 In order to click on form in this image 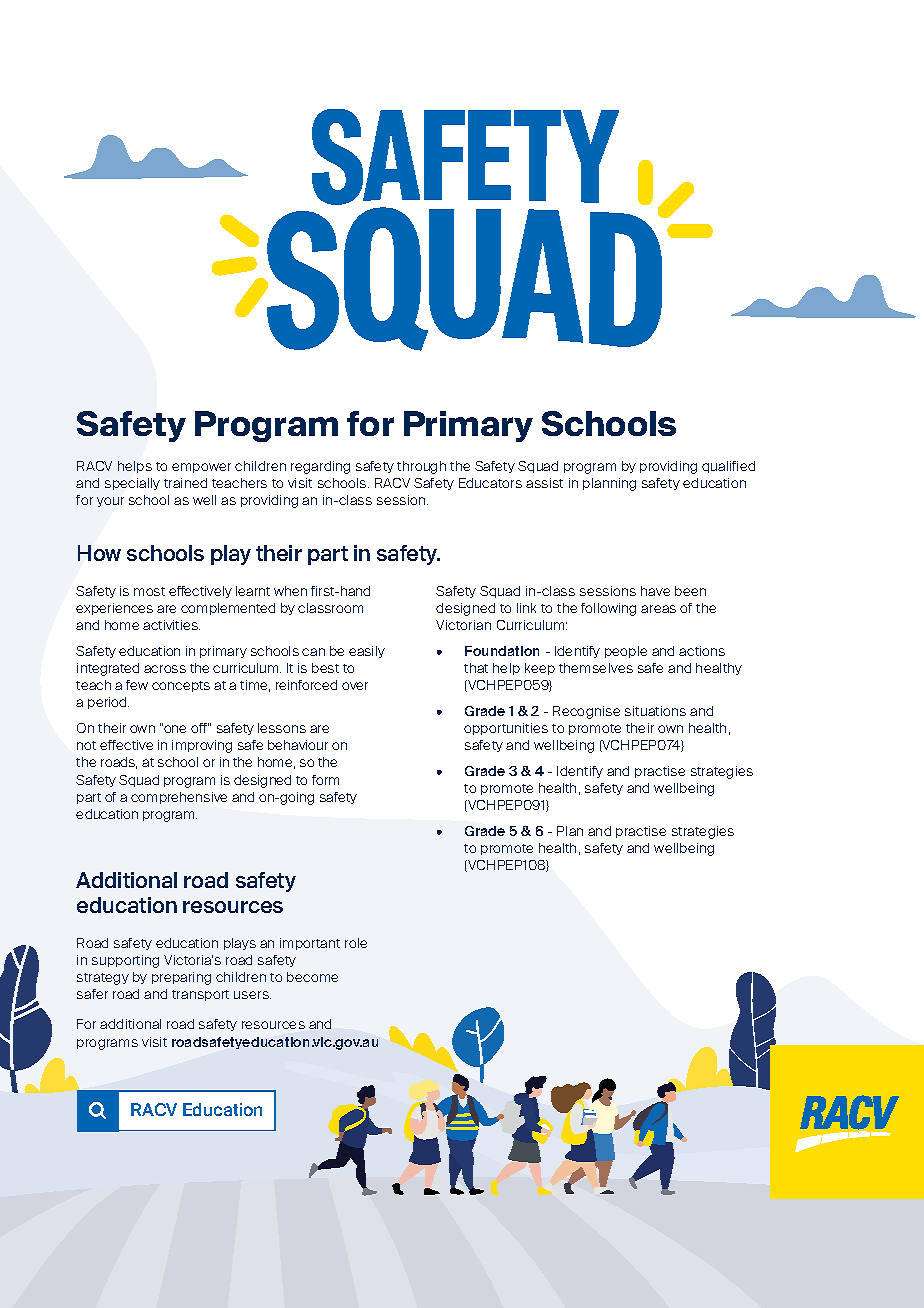, I will do `click(325, 780)`.
